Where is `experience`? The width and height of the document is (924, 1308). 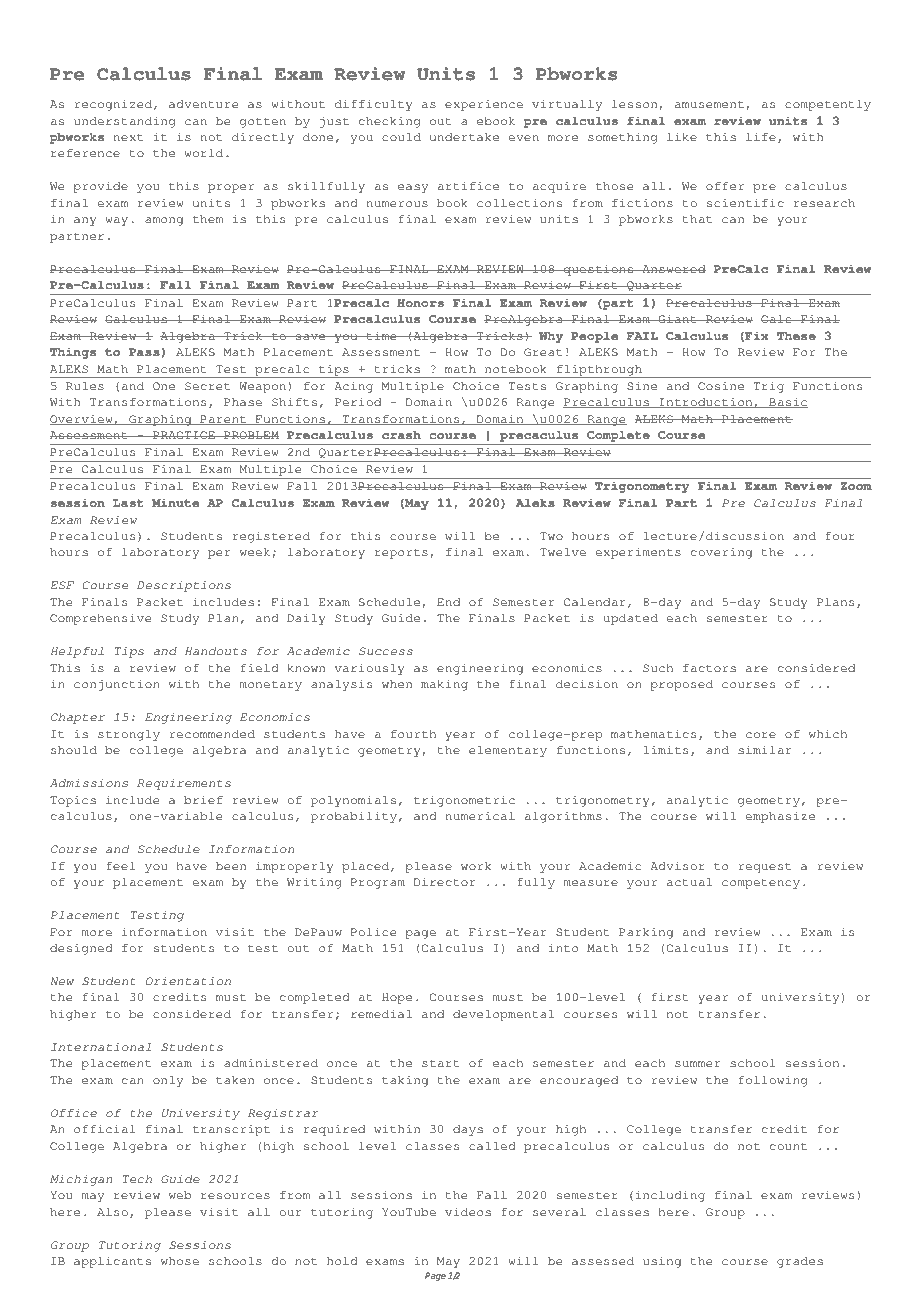 experience is located at coordinates (484, 105).
